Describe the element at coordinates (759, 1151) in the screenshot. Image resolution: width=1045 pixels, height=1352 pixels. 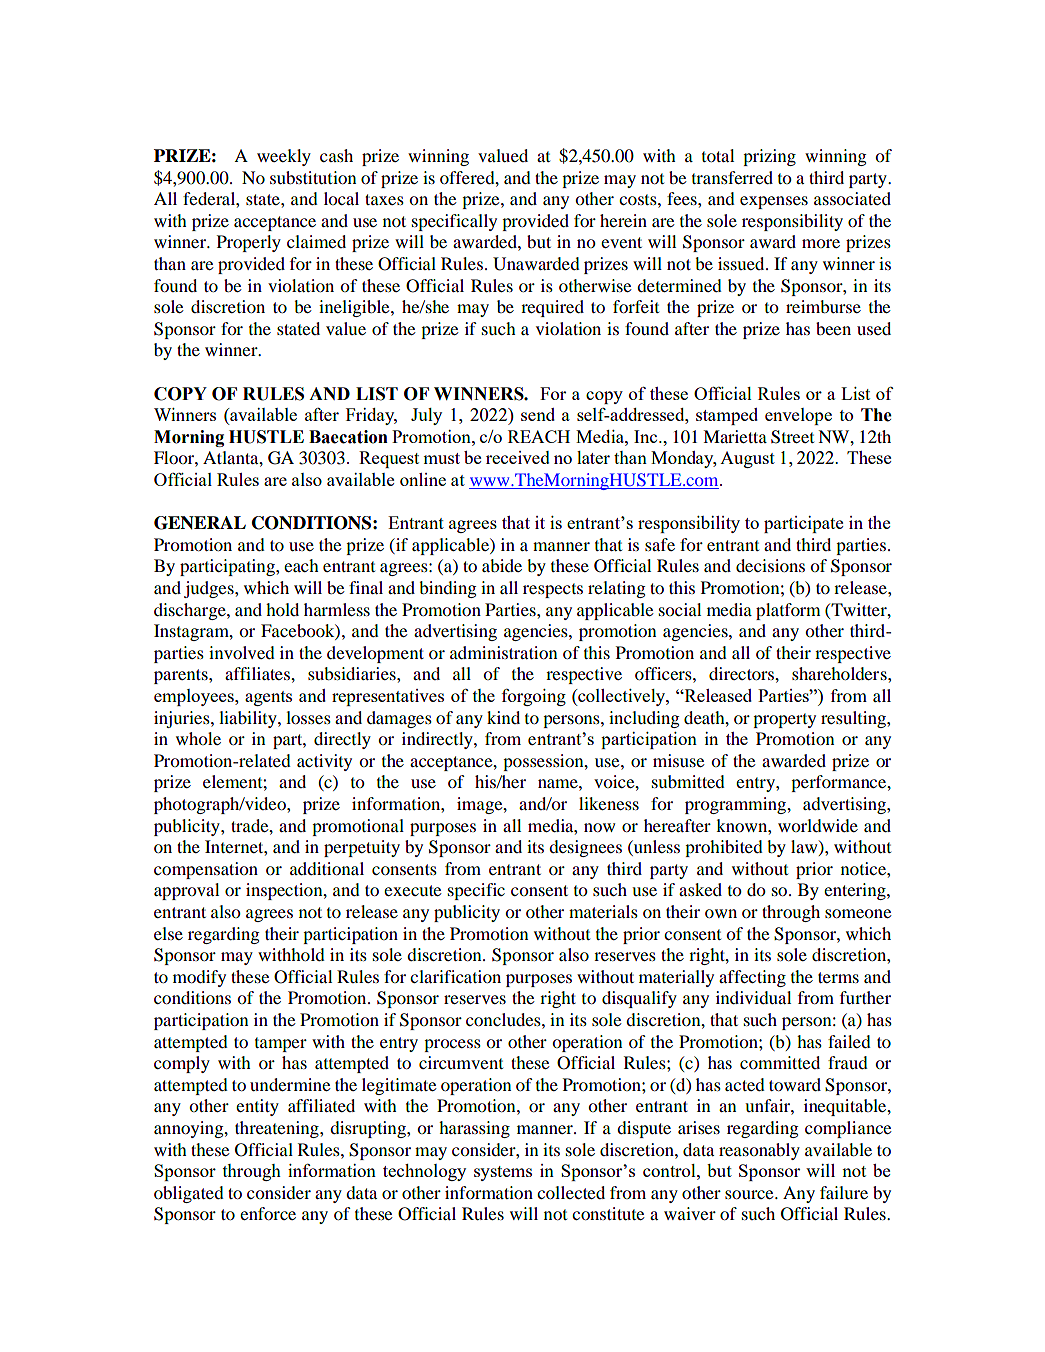
I see `reasonably` at that location.
